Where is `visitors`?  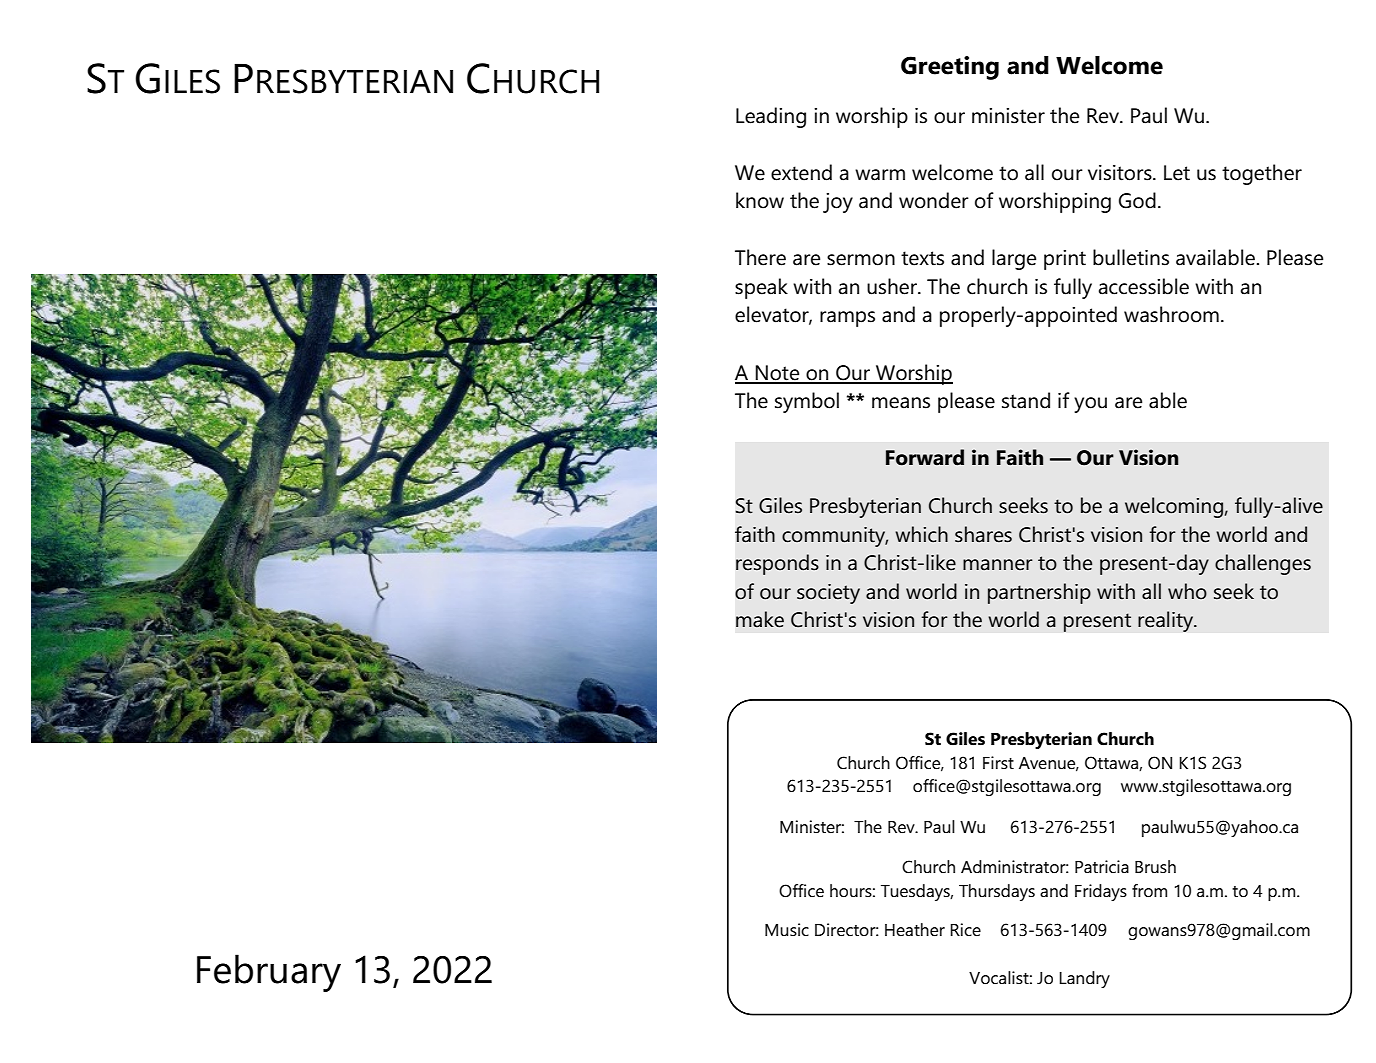
visitors is located at coordinates (1121, 173).
